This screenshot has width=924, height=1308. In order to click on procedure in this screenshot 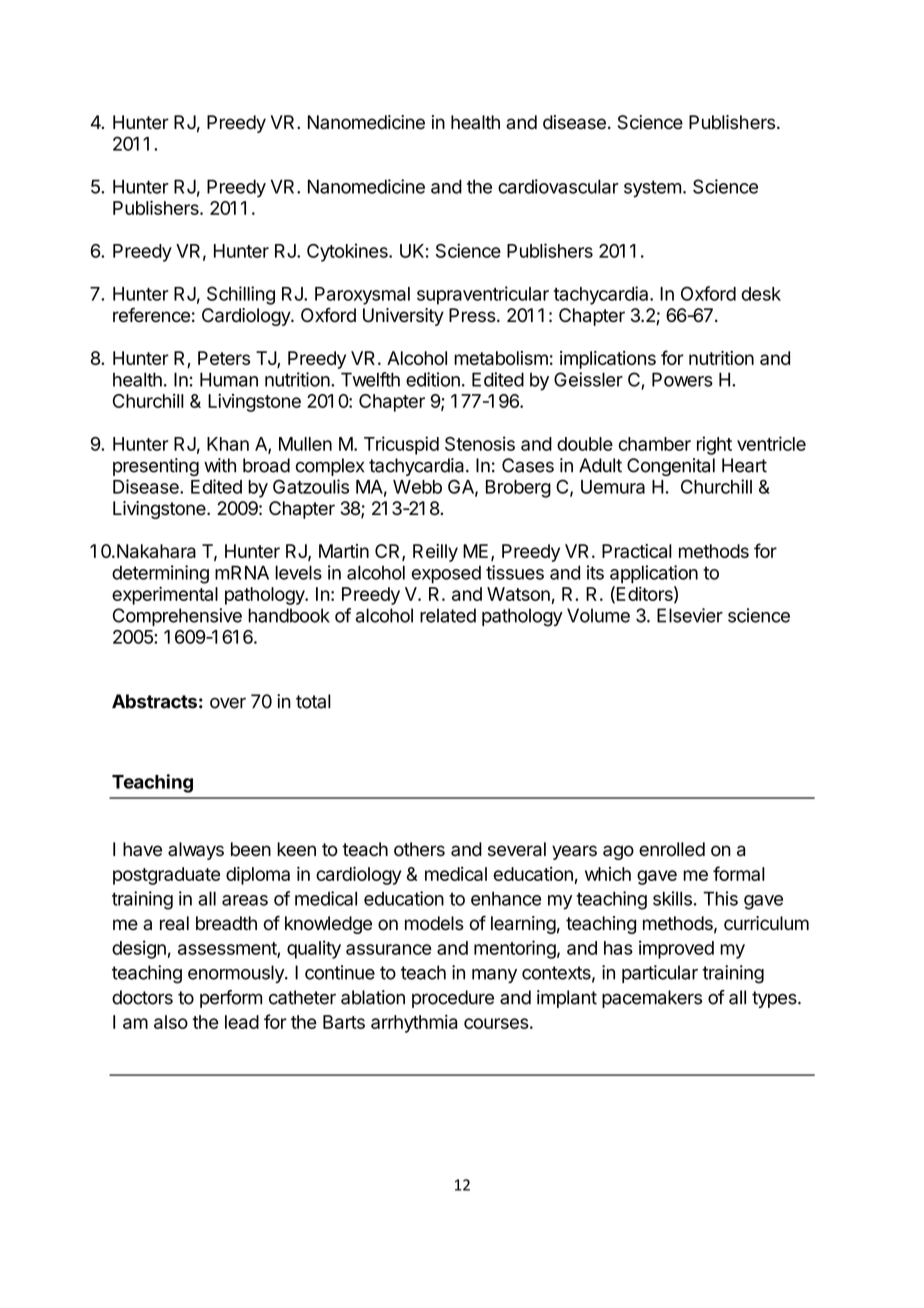, I will do `click(453, 999)`.
